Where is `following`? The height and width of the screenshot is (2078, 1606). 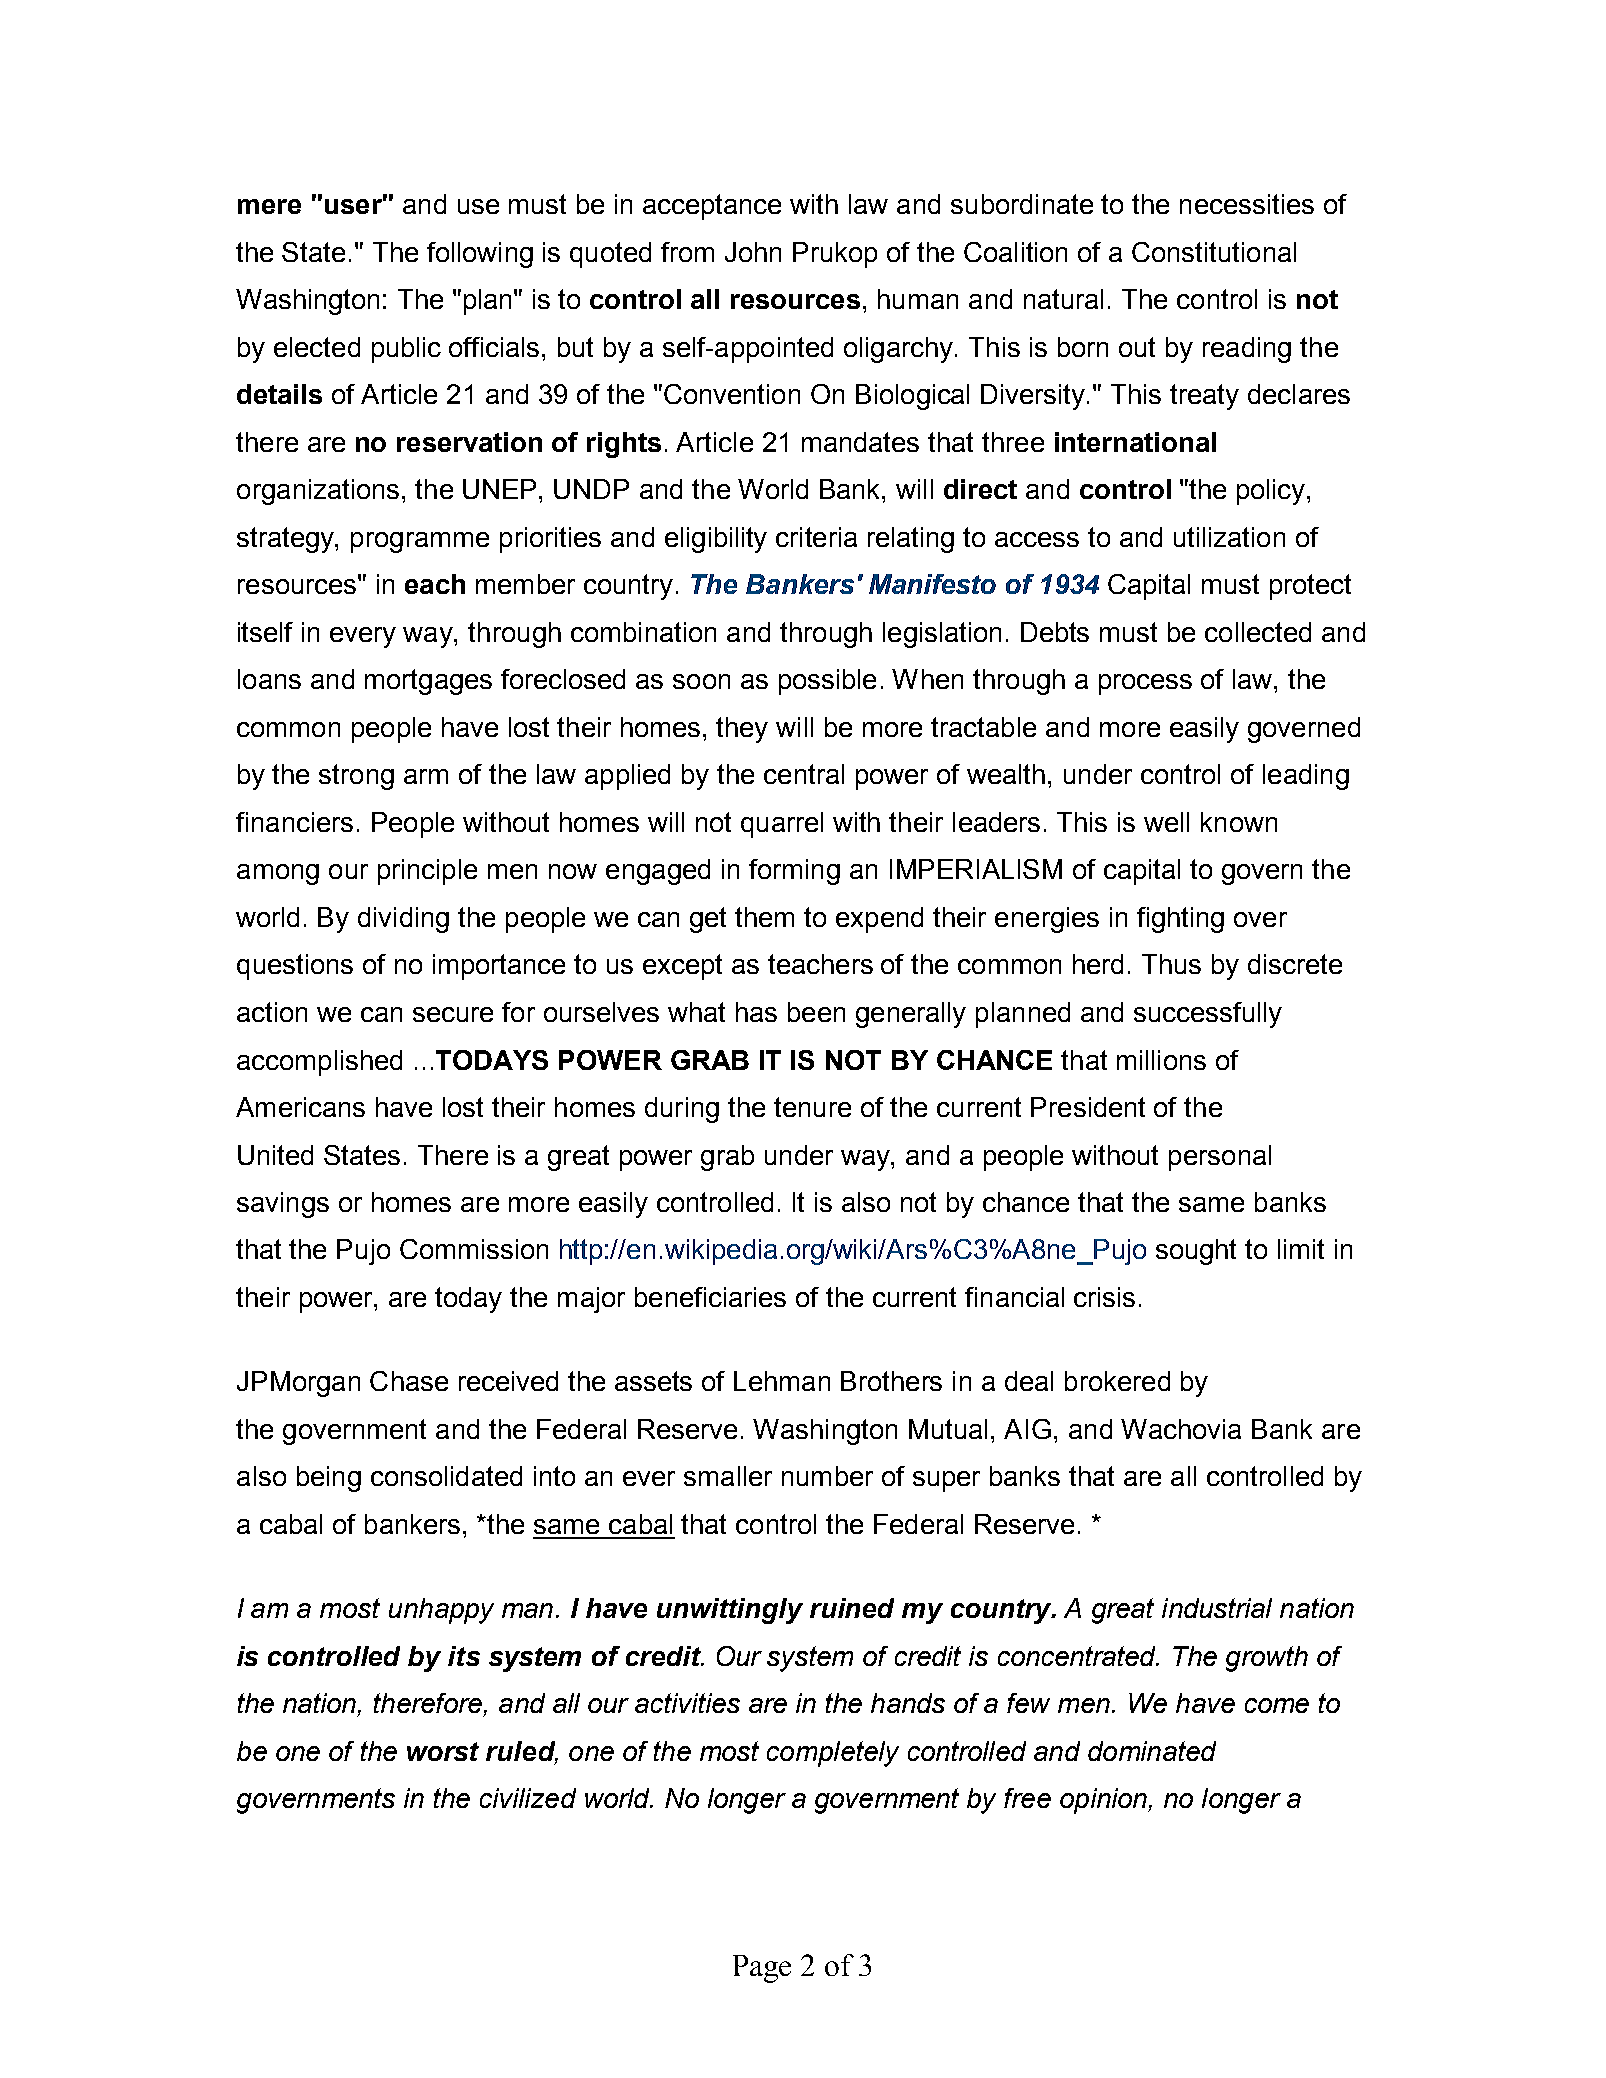 following is located at coordinates (480, 255).
